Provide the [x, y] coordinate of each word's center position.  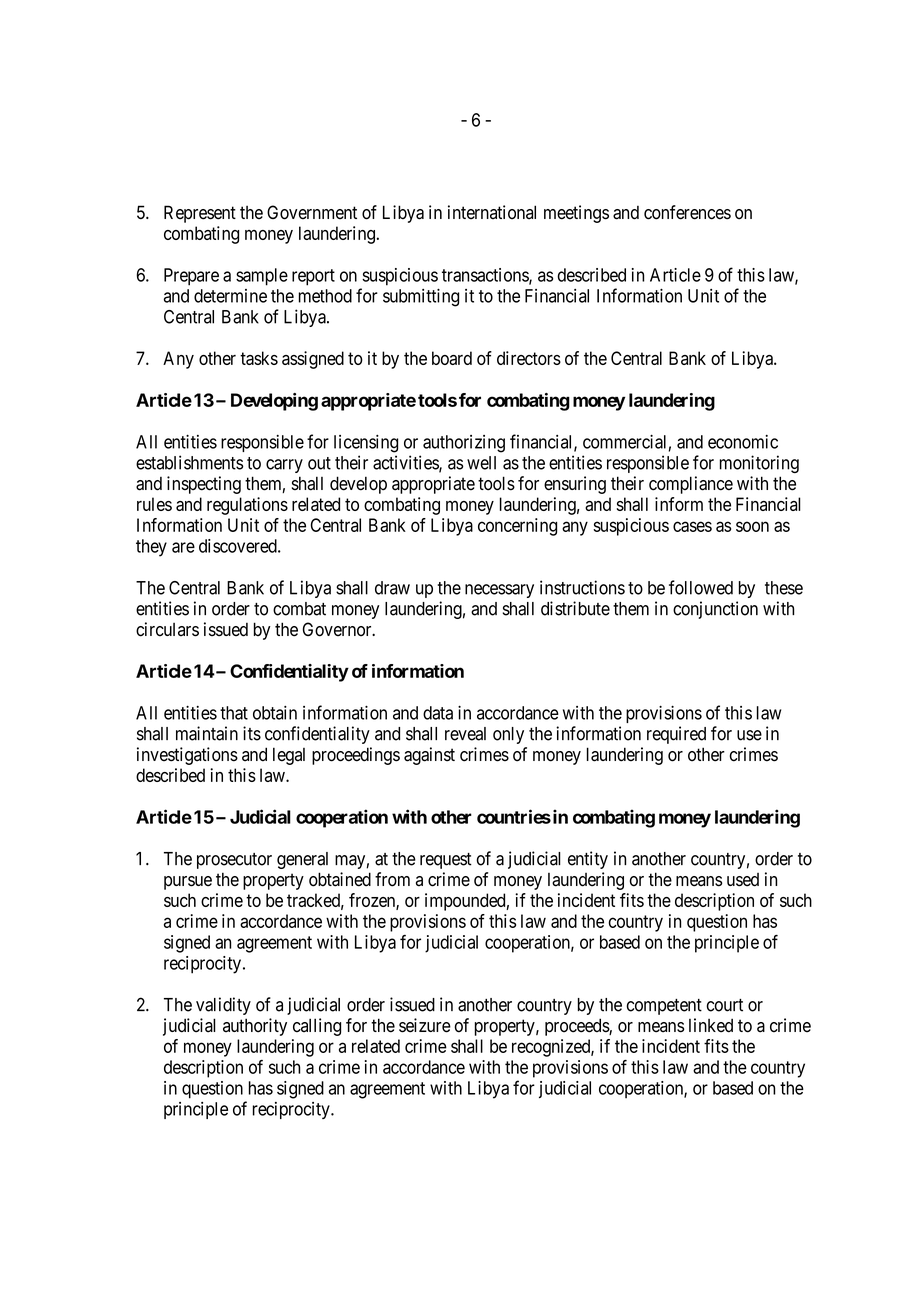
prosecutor [234, 861]
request [446, 861]
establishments [190, 462]
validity [223, 1006]
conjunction [715, 610]
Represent [200, 214]
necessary [499, 591]
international [492, 212]
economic [743, 442]
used [743, 880]
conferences [687, 212]
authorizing [464, 444]
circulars [167, 629]
